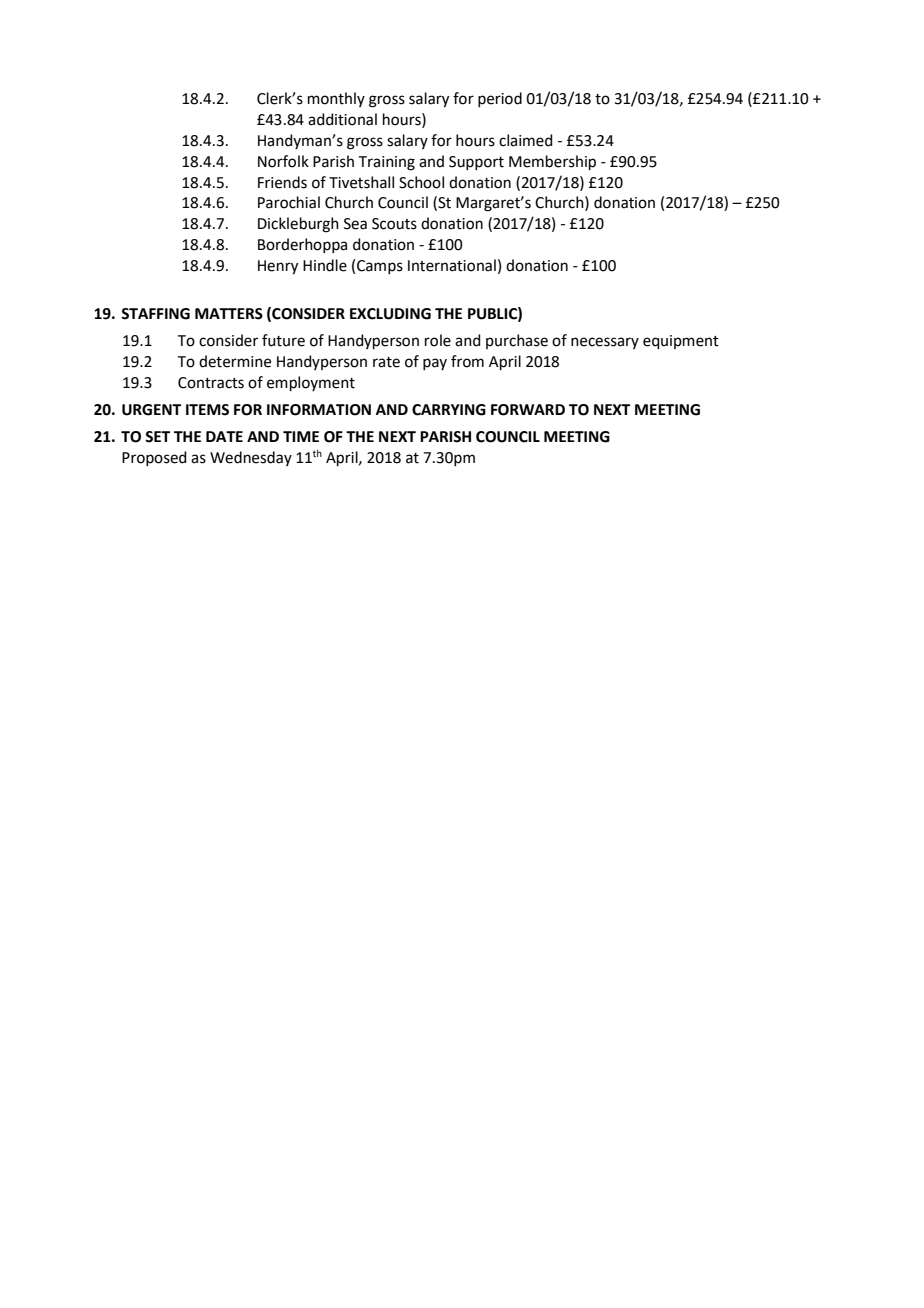  I want to click on Camps, so click(380, 267).
